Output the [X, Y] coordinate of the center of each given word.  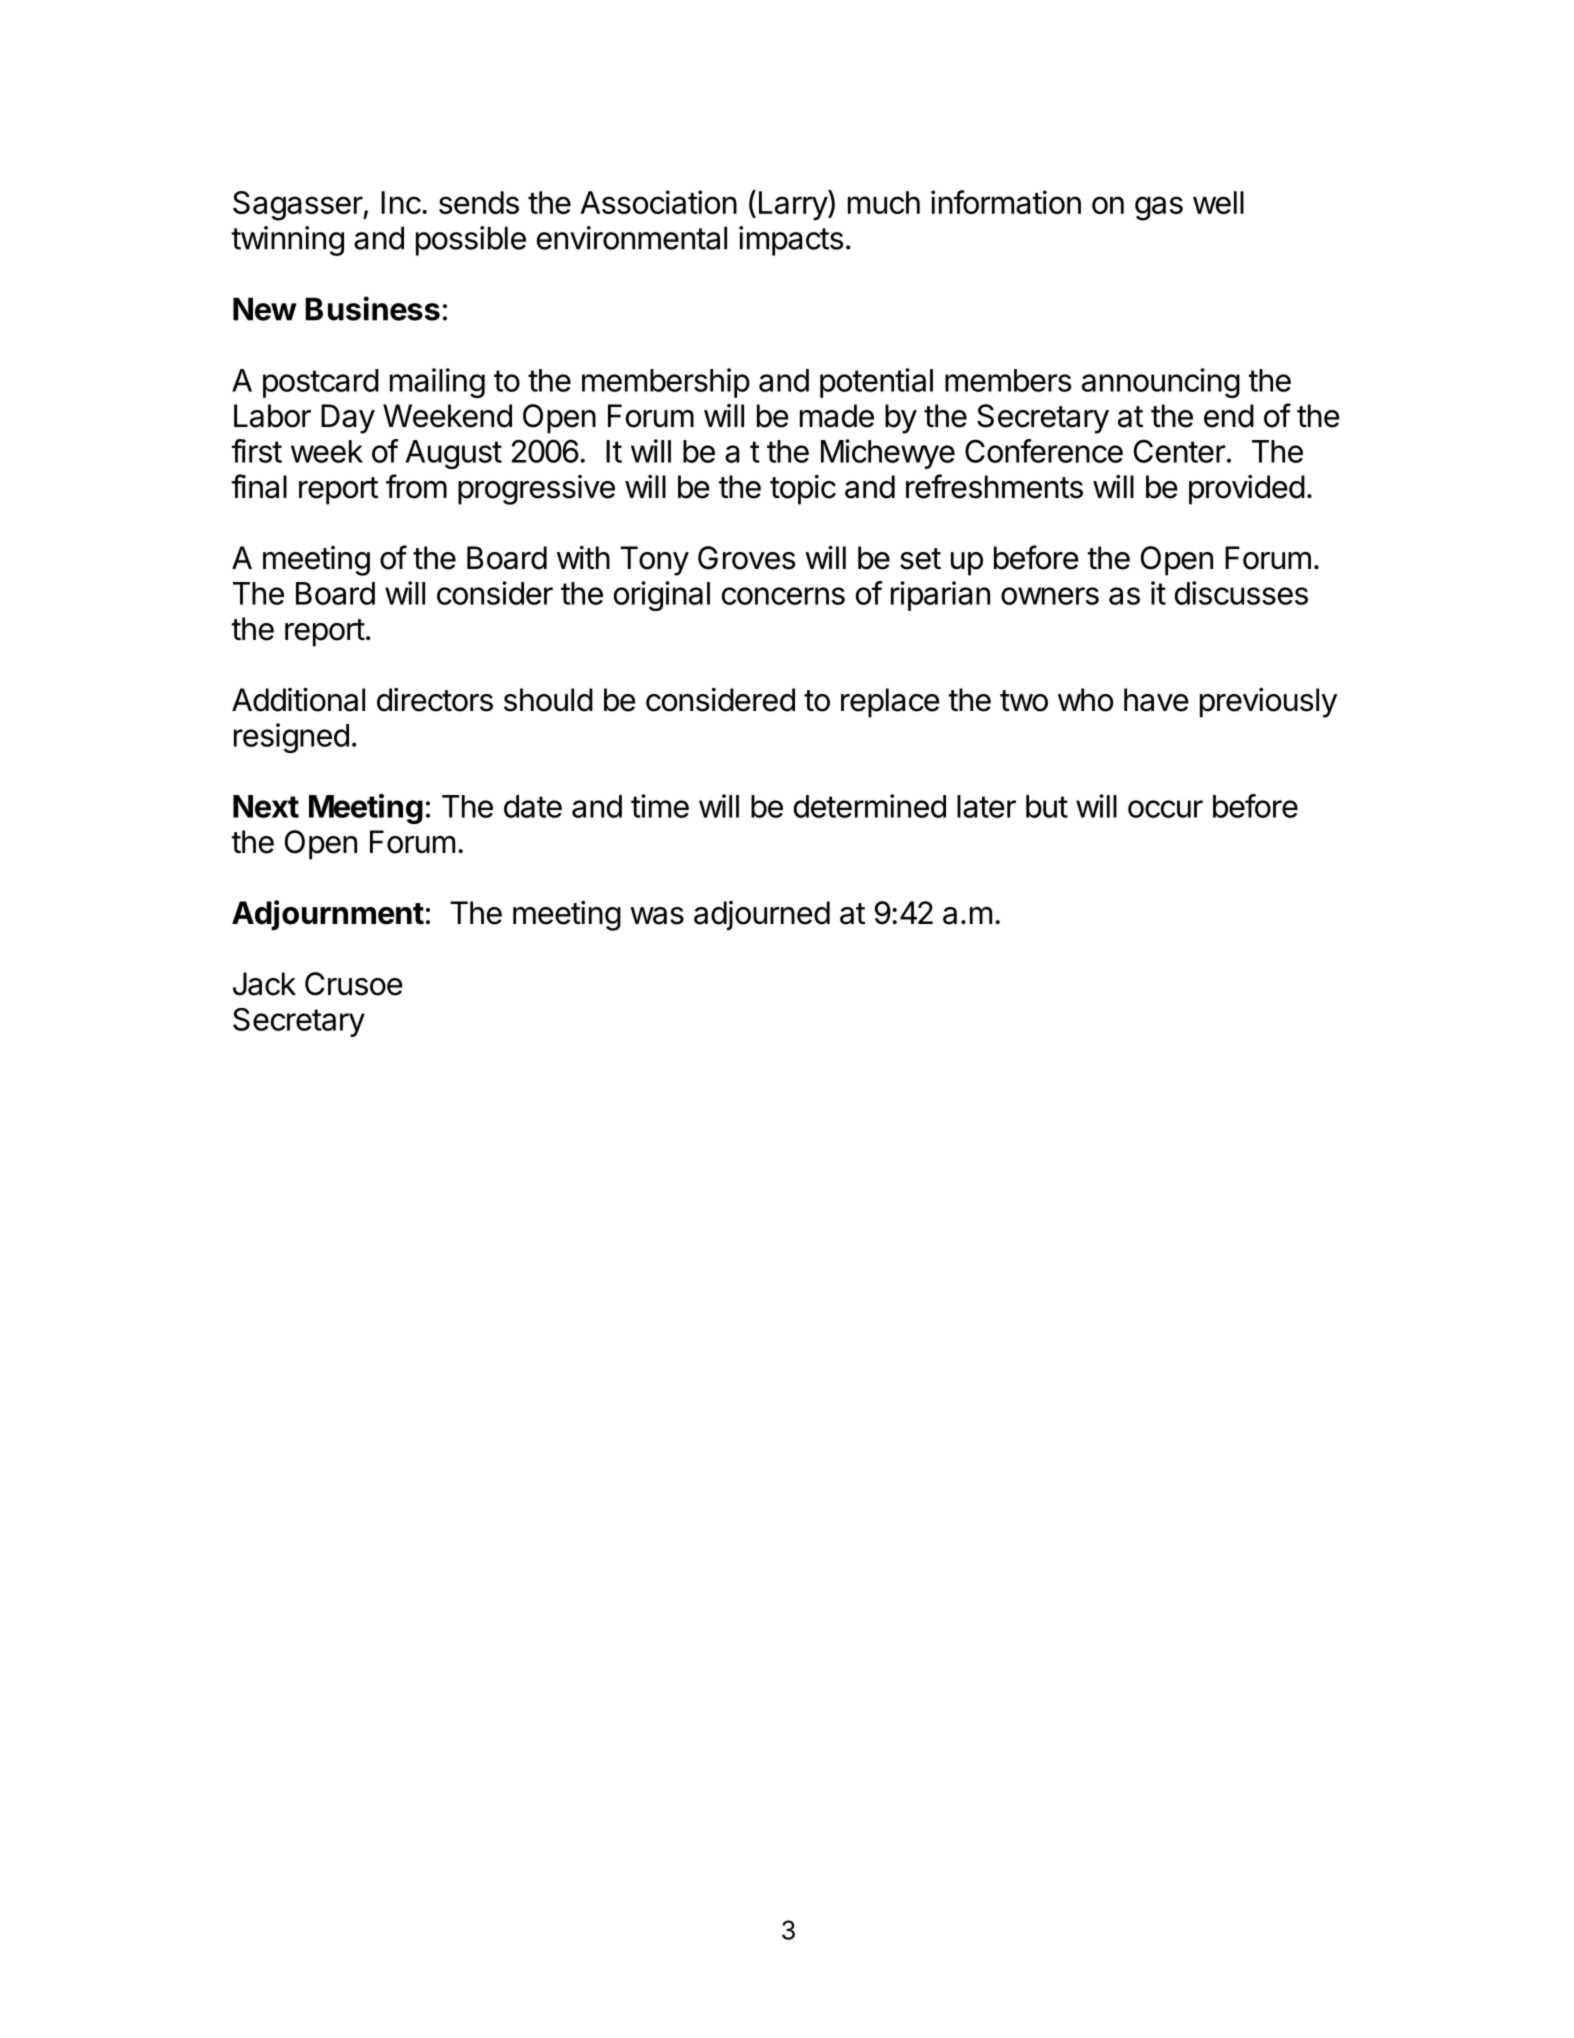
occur [1165, 809]
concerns [783, 596]
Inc [401, 202]
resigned [291, 738]
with [583, 557]
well [1218, 202]
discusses [1241, 593]
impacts [791, 241]
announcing [1161, 383]
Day [348, 419]
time [660, 806]
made [837, 416]
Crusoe [354, 984]
